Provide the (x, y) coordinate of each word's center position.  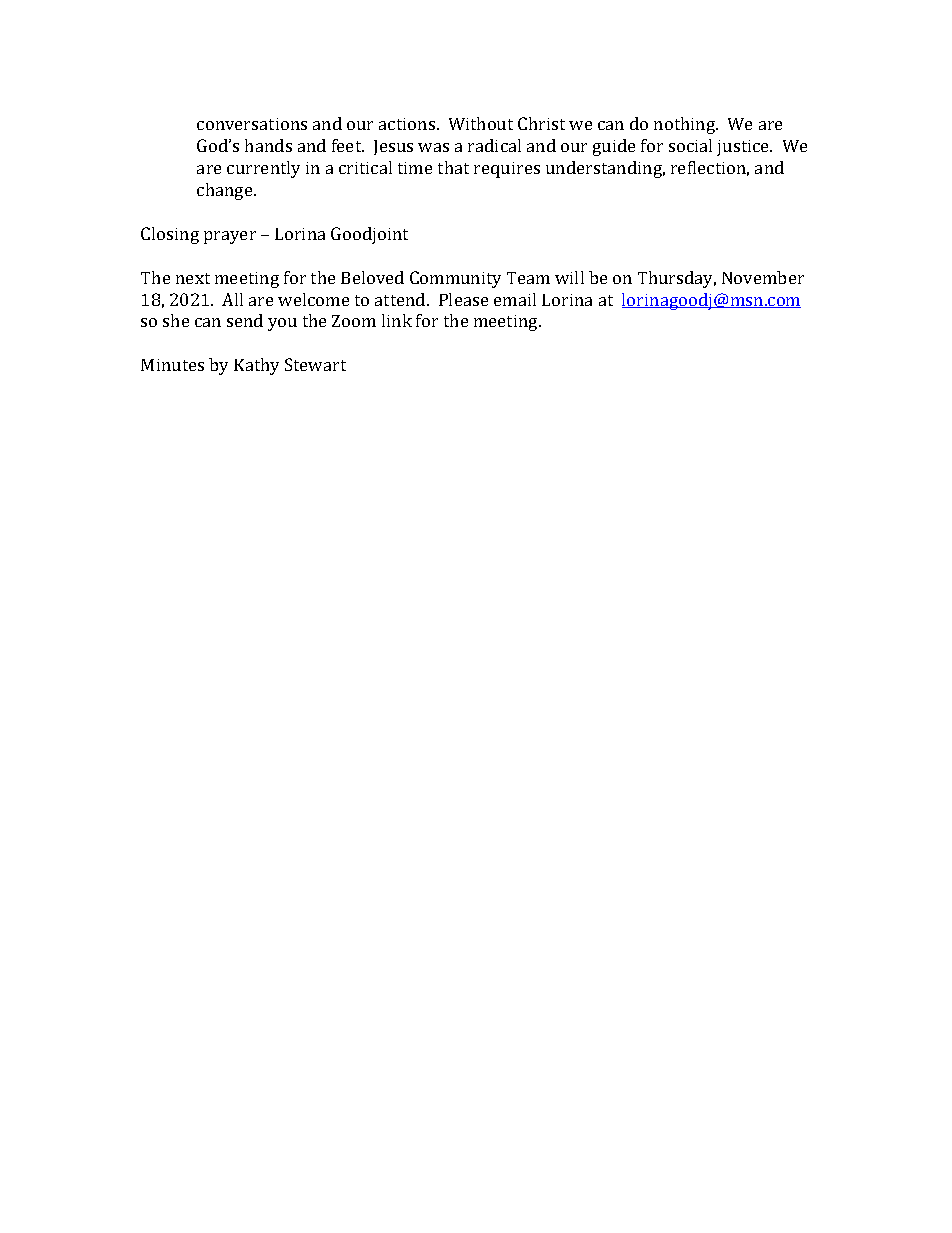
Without (481, 123)
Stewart (315, 364)
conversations (252, 124)
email (515, 299)
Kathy (256, 366)
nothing (686, 125)
